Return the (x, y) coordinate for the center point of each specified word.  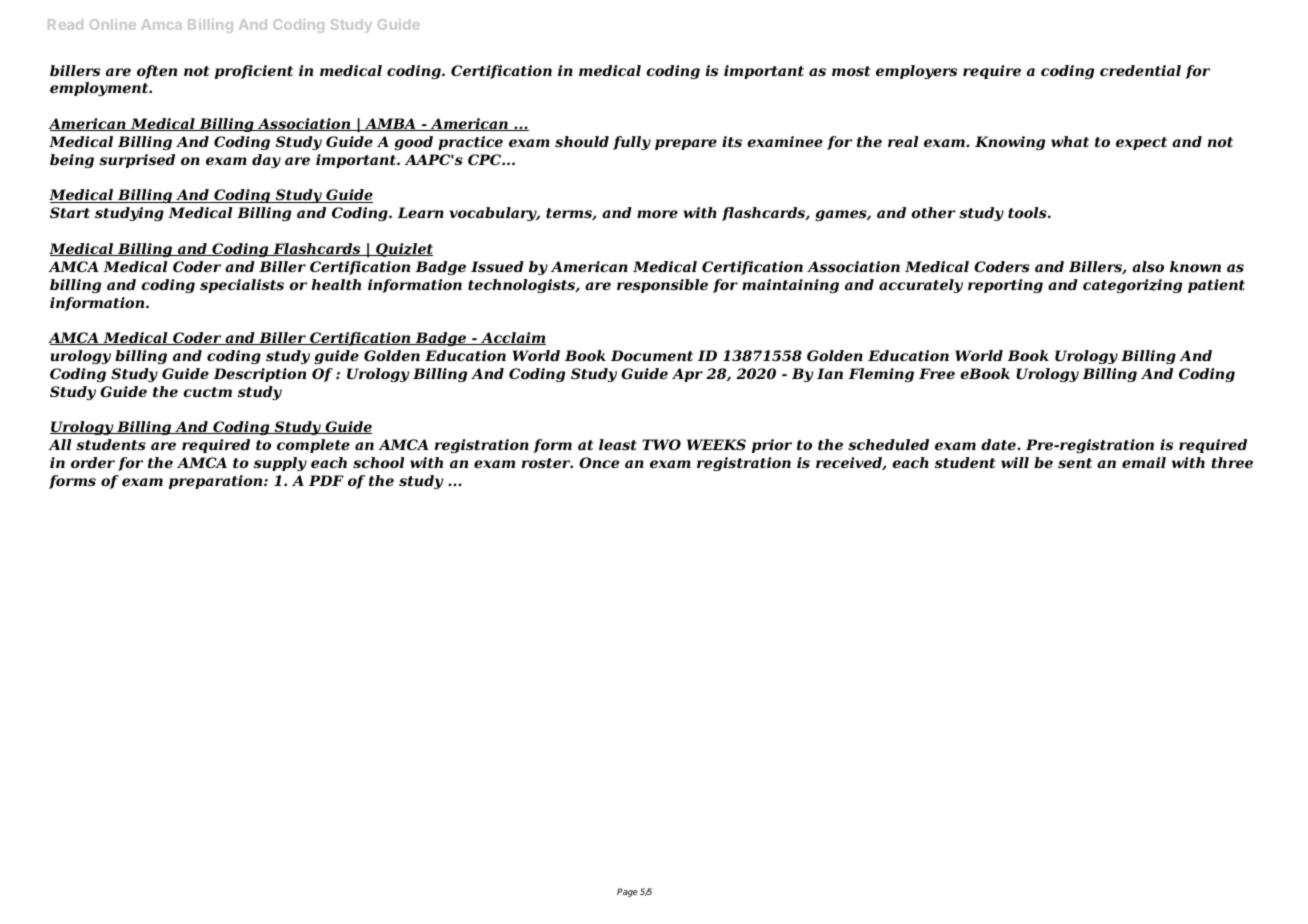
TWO (661, 444)
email (1144, 462)
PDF (326, 480)
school (379, 462)
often (157, 72)
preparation (217, 482)
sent (1075, 463)
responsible (662, 286)
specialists (242, 286)
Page (627, 892)
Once (599, 462)
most (851, 71)
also (1148, 266)
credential (1140, 70)
